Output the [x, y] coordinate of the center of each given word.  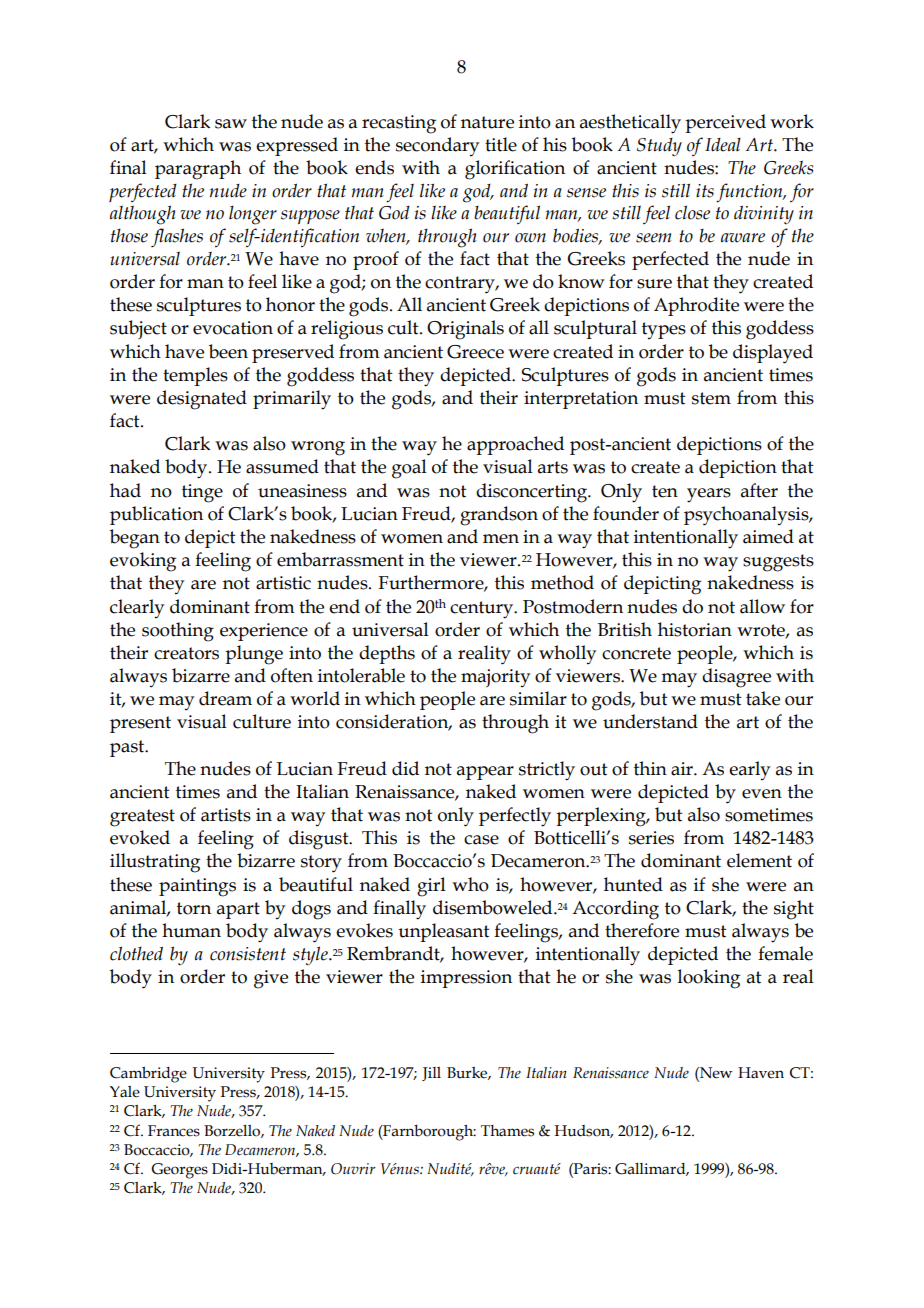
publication [156, 515]
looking [709, 979]
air [683, 769]
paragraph [198, 170]
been [228, 351]
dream [225, 698]
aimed [768, 536]
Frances [174, 1131]
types [664, 330]
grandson [499, 516]
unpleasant [444, 932]
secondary [437, 146]
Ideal [723, 145]
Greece [475, 352]
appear [485, 773]
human [191, 930]
